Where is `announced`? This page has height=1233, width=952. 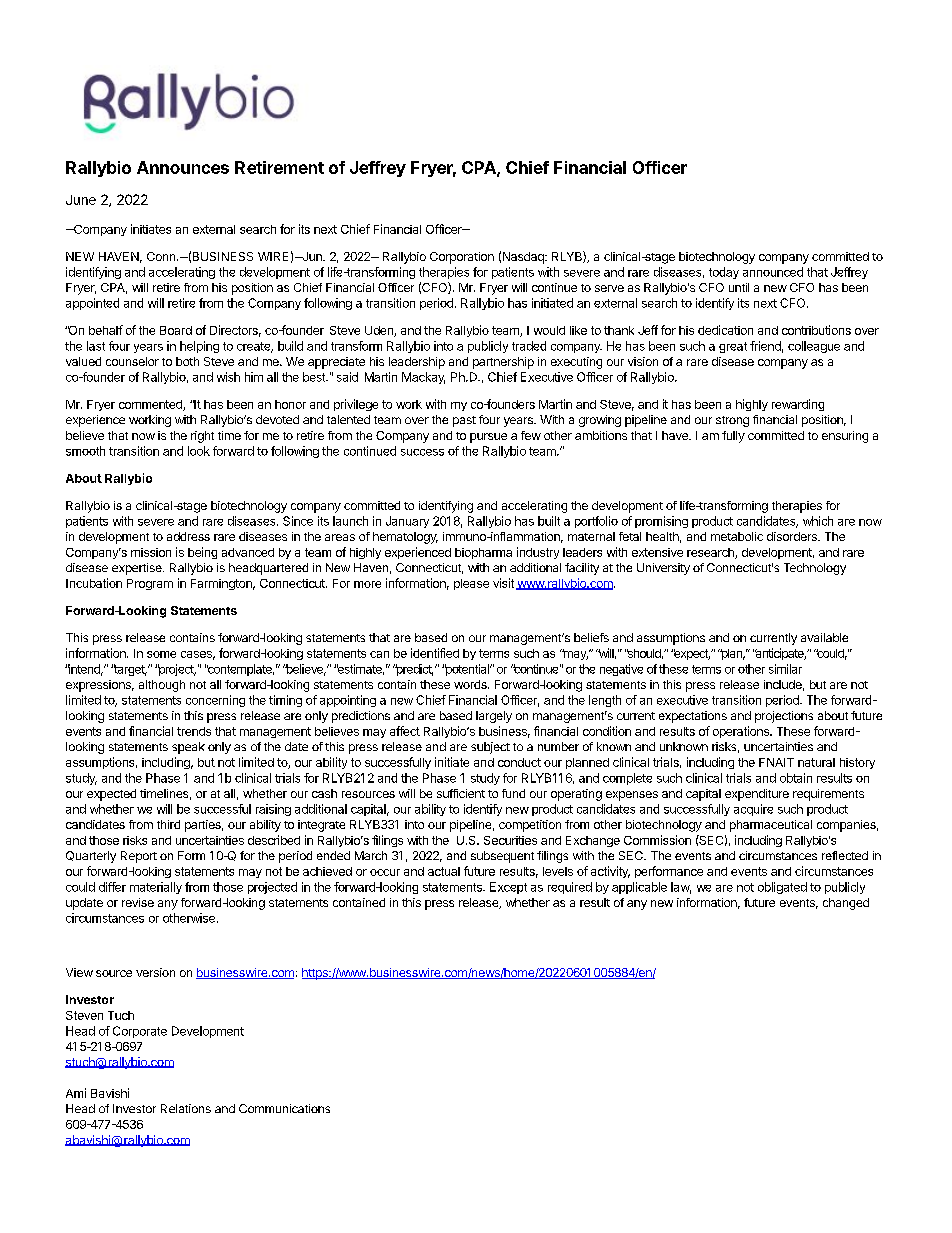 announced is located at coordinates (773, 272).
